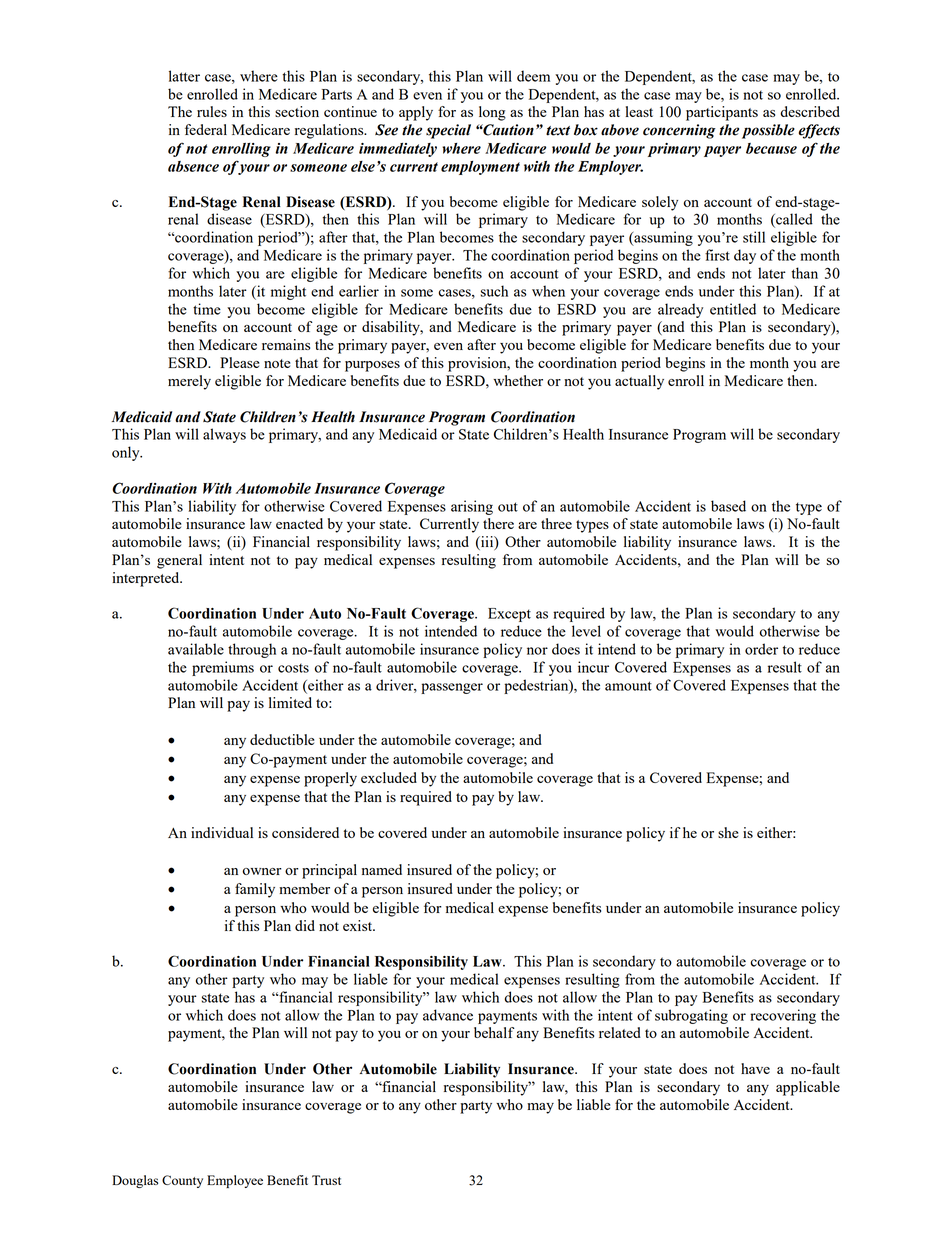 The height and width of the image is (1233, 952). I want to click on participants, so click(722, 113).
